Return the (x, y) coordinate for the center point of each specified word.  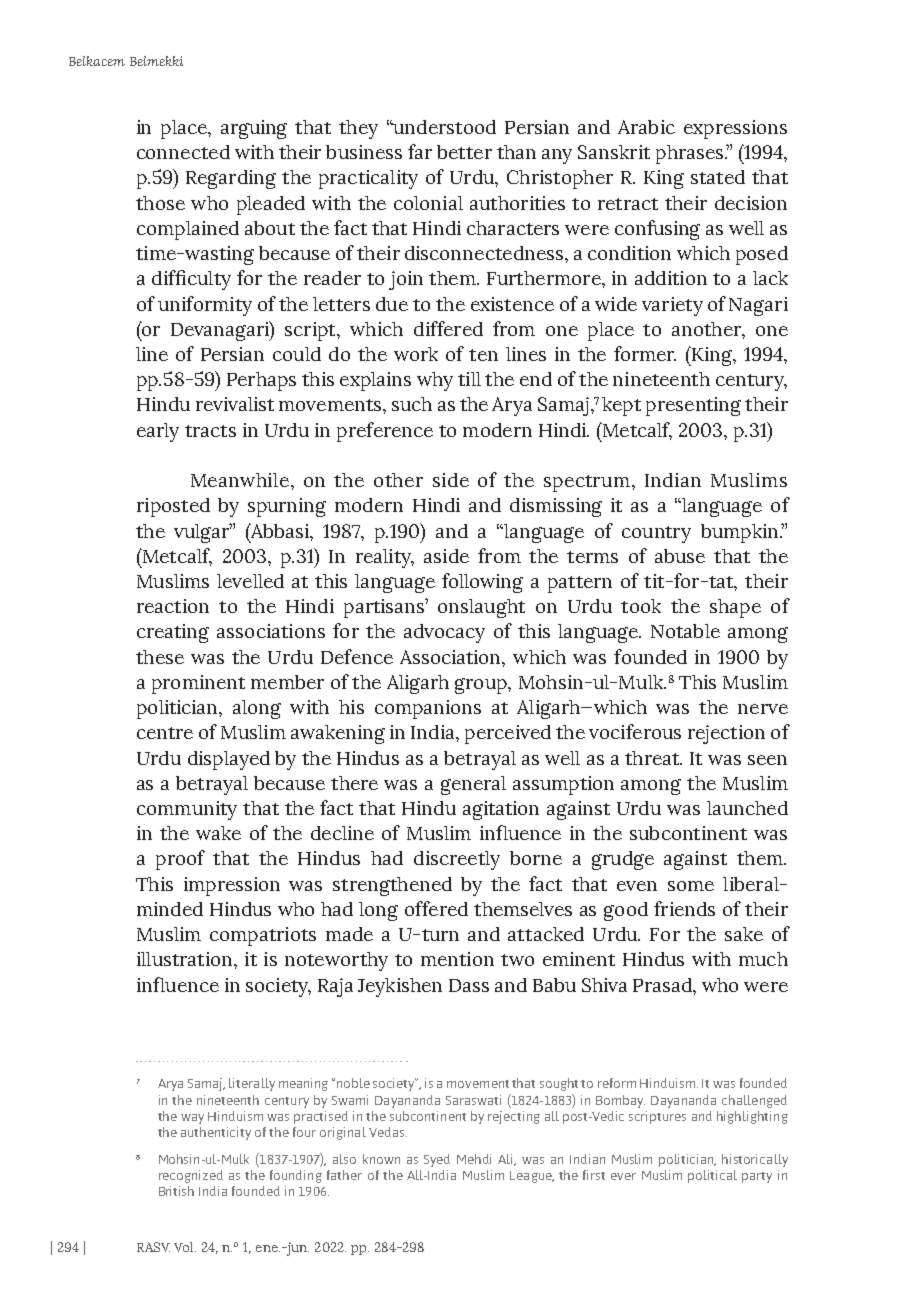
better (464, 152)
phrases (691, 154)
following (482, 583)
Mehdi (474, 1159)
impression (232, 886)
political (712, 1176)
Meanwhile (241, 480)
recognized (191, 1176)
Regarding (231, 179)
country (656, 534)
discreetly (457, 860)
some (691, 886)
